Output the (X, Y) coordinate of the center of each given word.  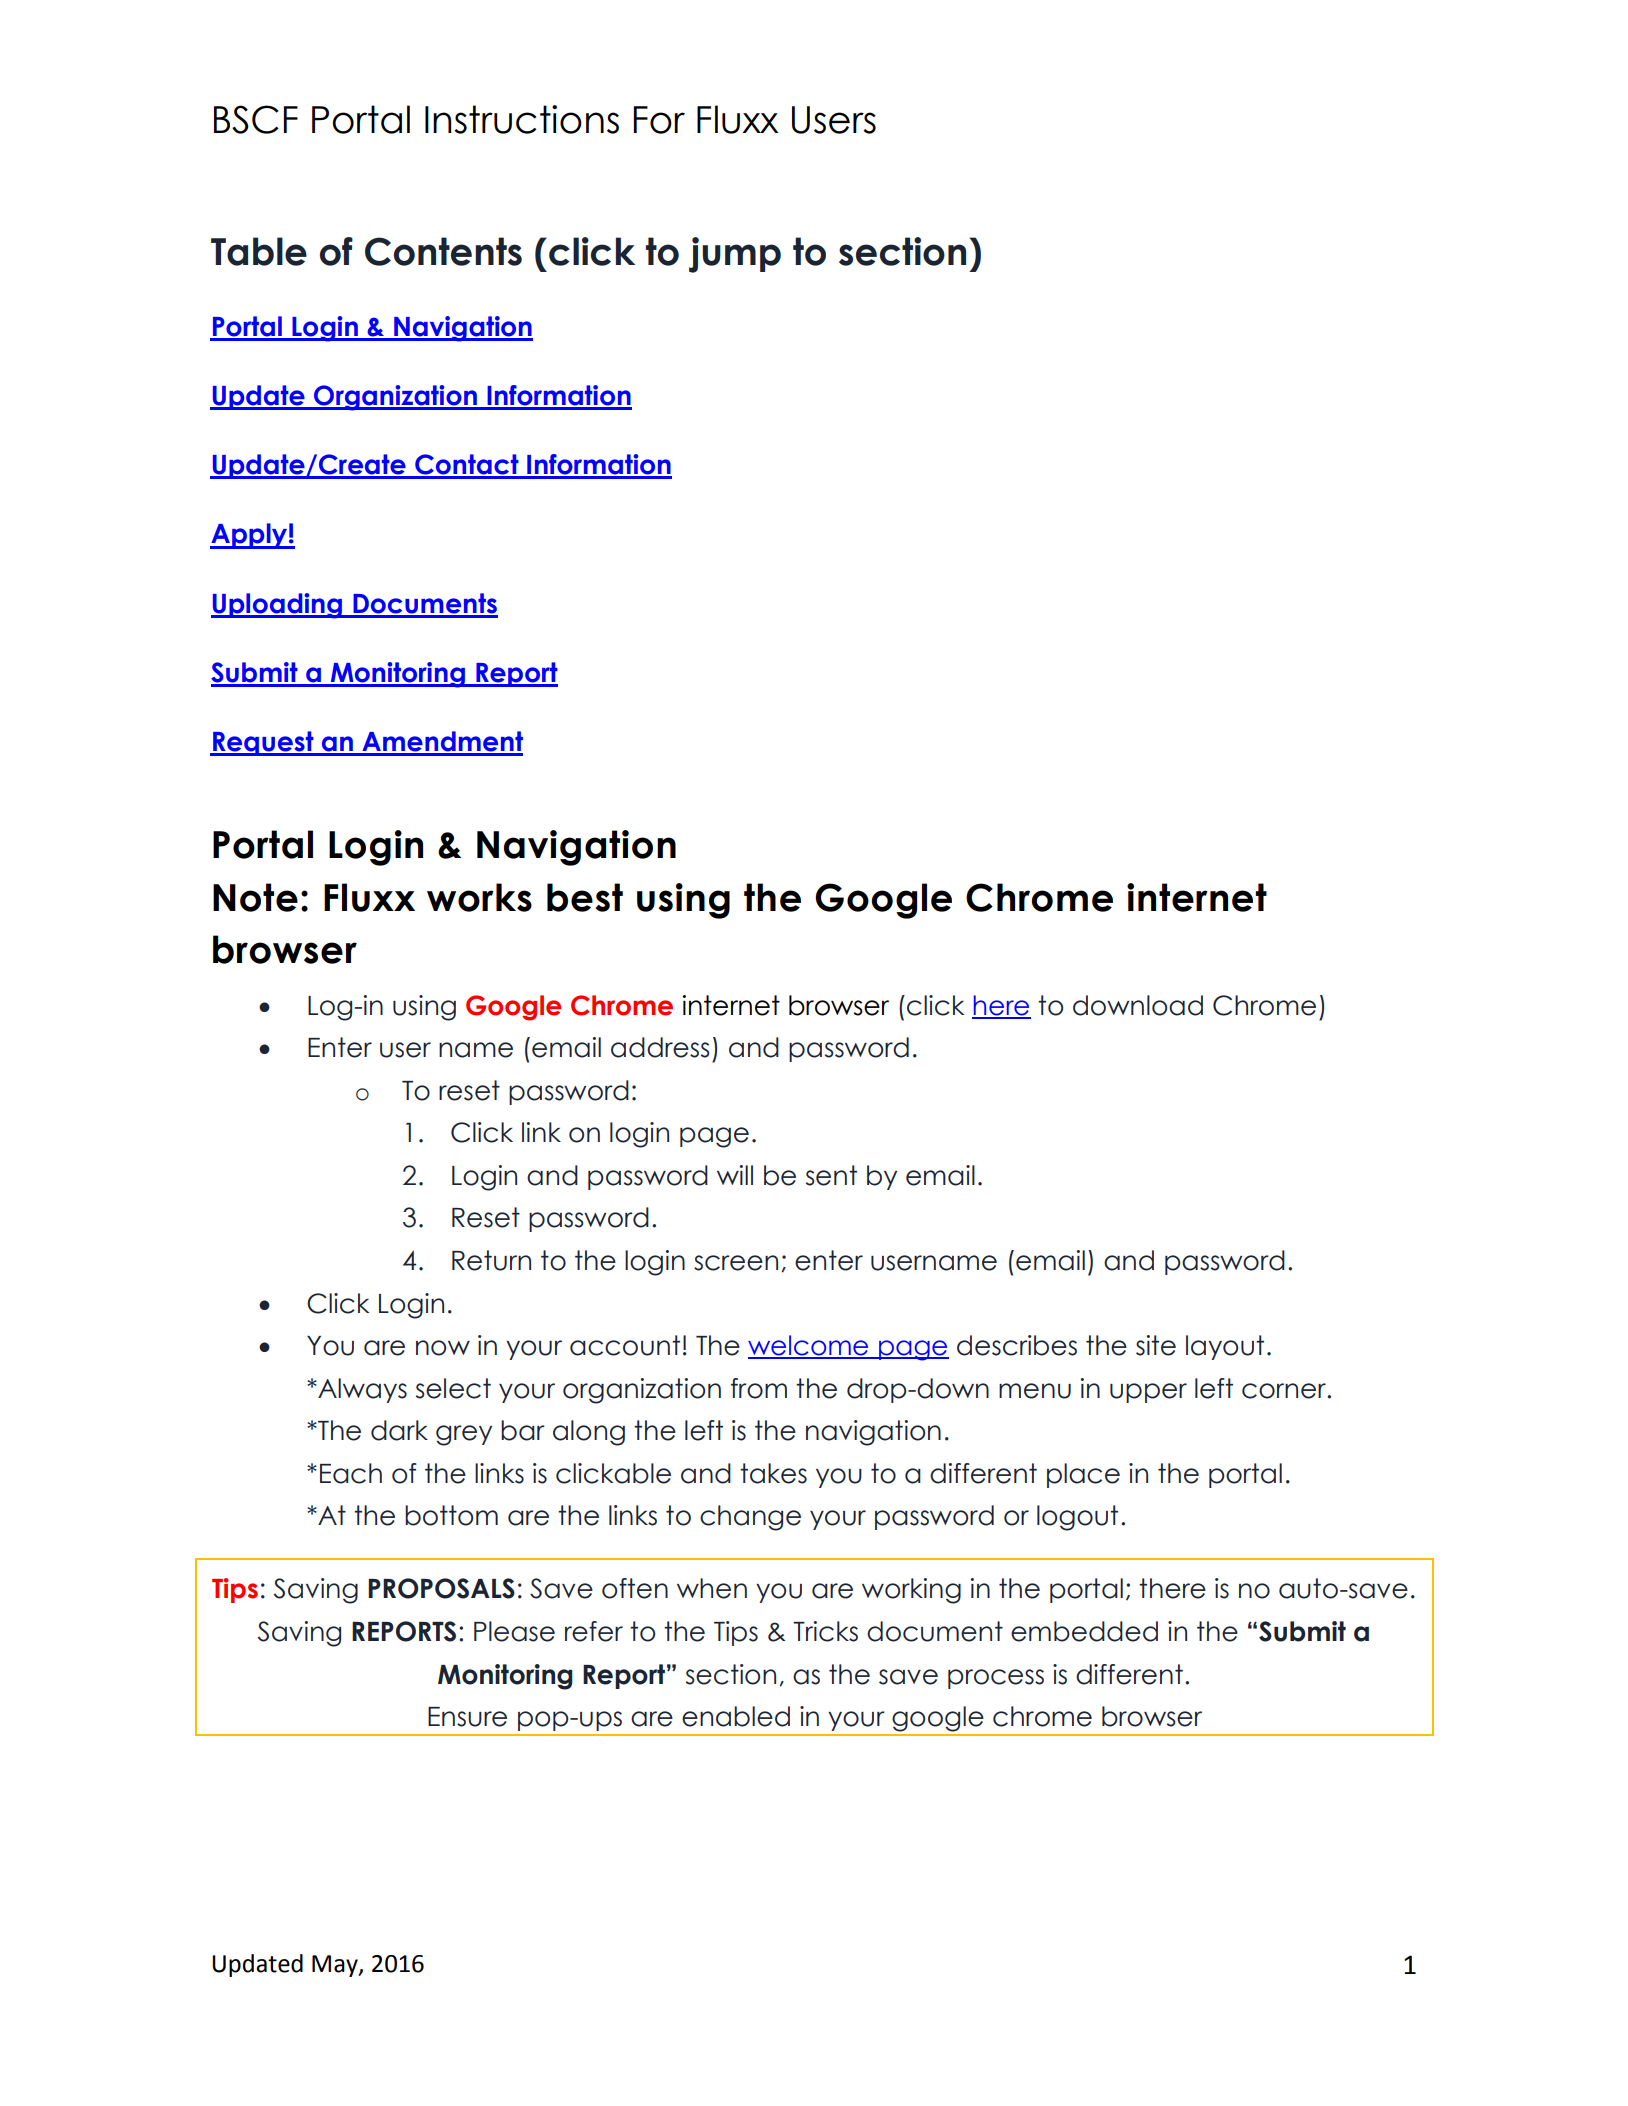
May (336, 1966)
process (996, 1679)
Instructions (522, 119)
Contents (443, 251)
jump (735, 255)
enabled (736, 1716)
